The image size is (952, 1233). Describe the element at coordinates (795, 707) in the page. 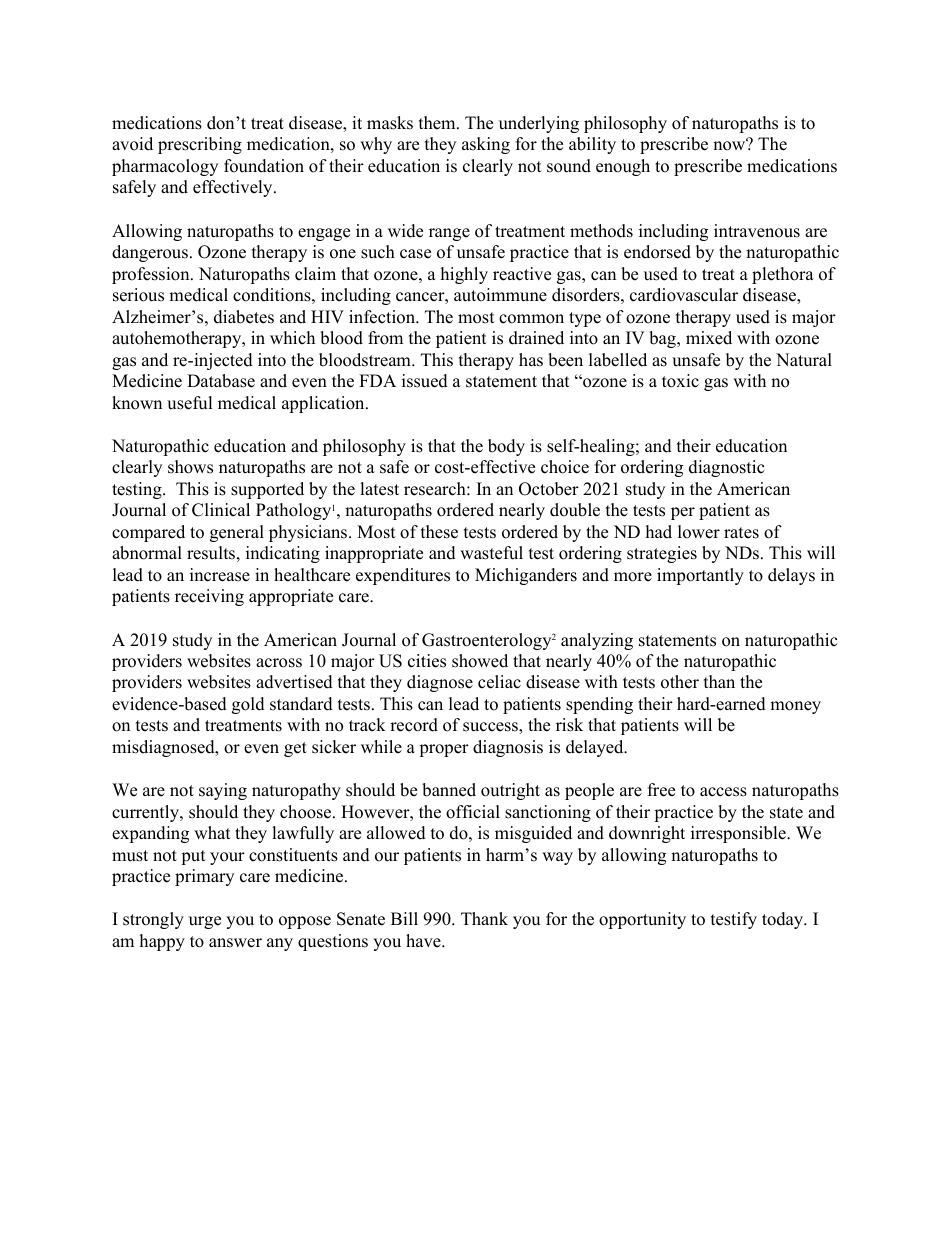

I see `money` at that location.
